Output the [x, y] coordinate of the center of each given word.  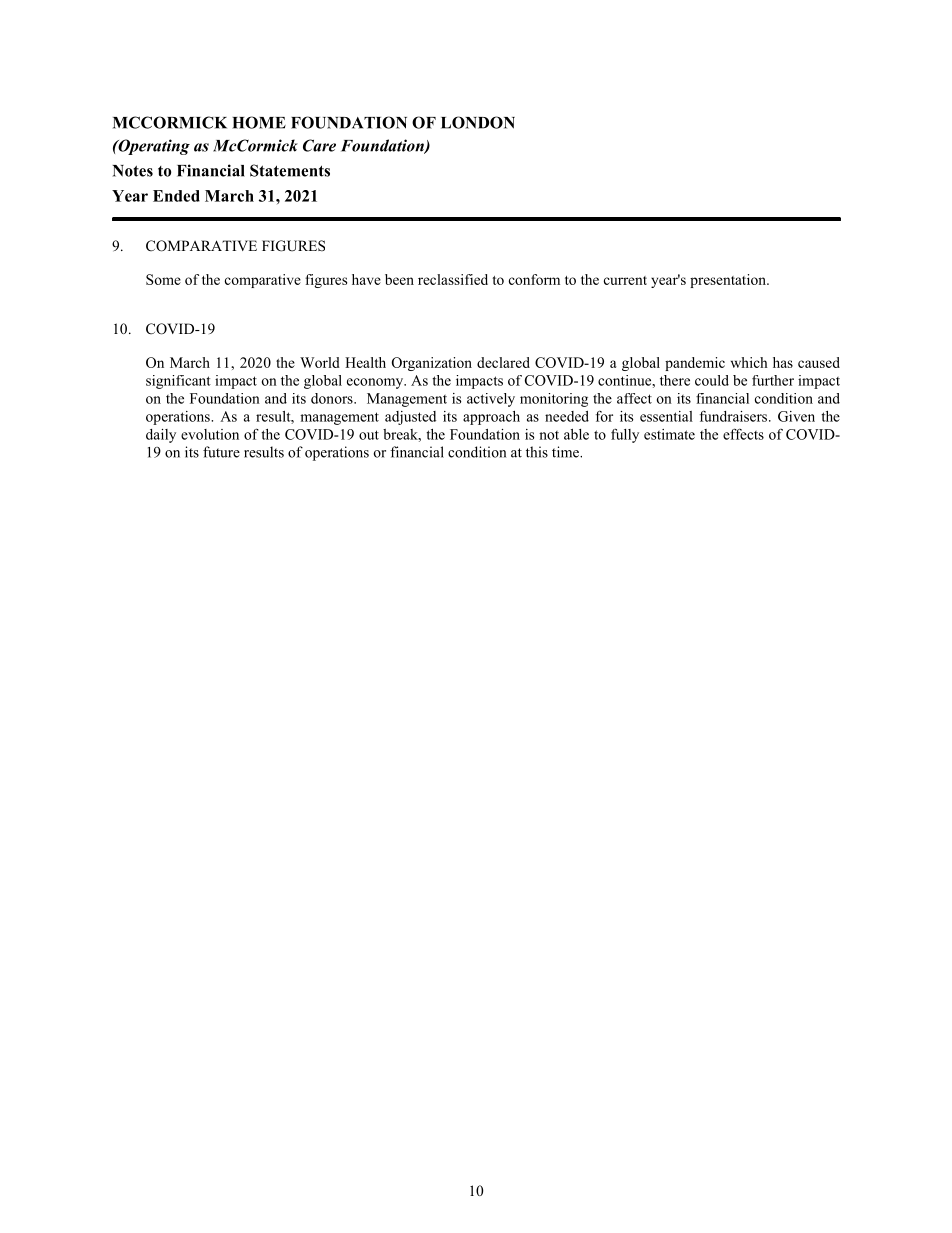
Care [319, 145]
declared [503, 362]
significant [178, 382]
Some [163, 279]
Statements [290, 170]
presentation [729, 281]
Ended [176, 196]
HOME [259, 122]
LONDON [478, 122]
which [749, 362]
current [625, 280]
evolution [210, 434]
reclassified [453, 279]
